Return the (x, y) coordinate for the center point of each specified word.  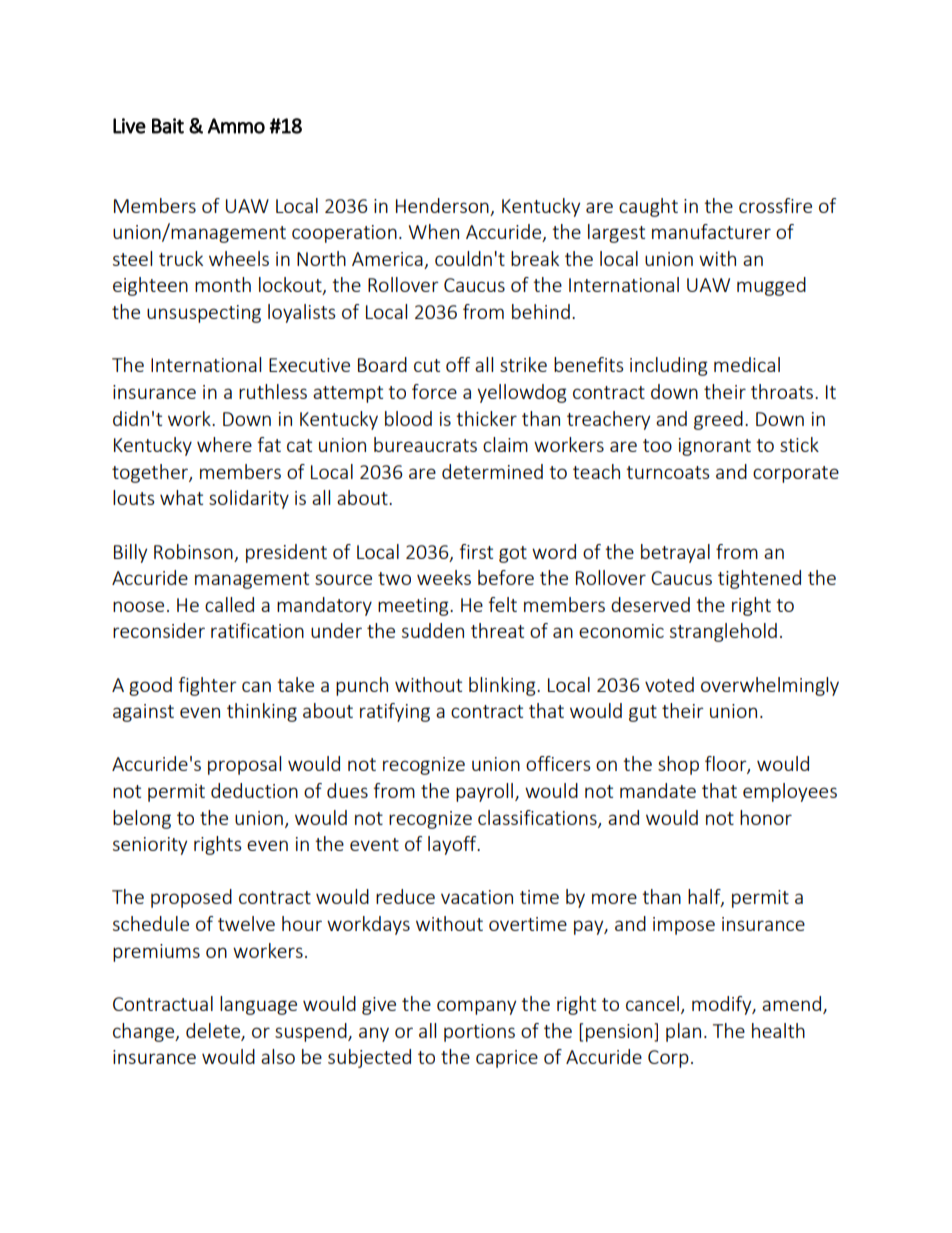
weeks (444, 577)
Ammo (236, 126)
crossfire (775, 205)
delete (214, 1031)
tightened (759, 579)
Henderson (442, 205)
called (229, 604)
